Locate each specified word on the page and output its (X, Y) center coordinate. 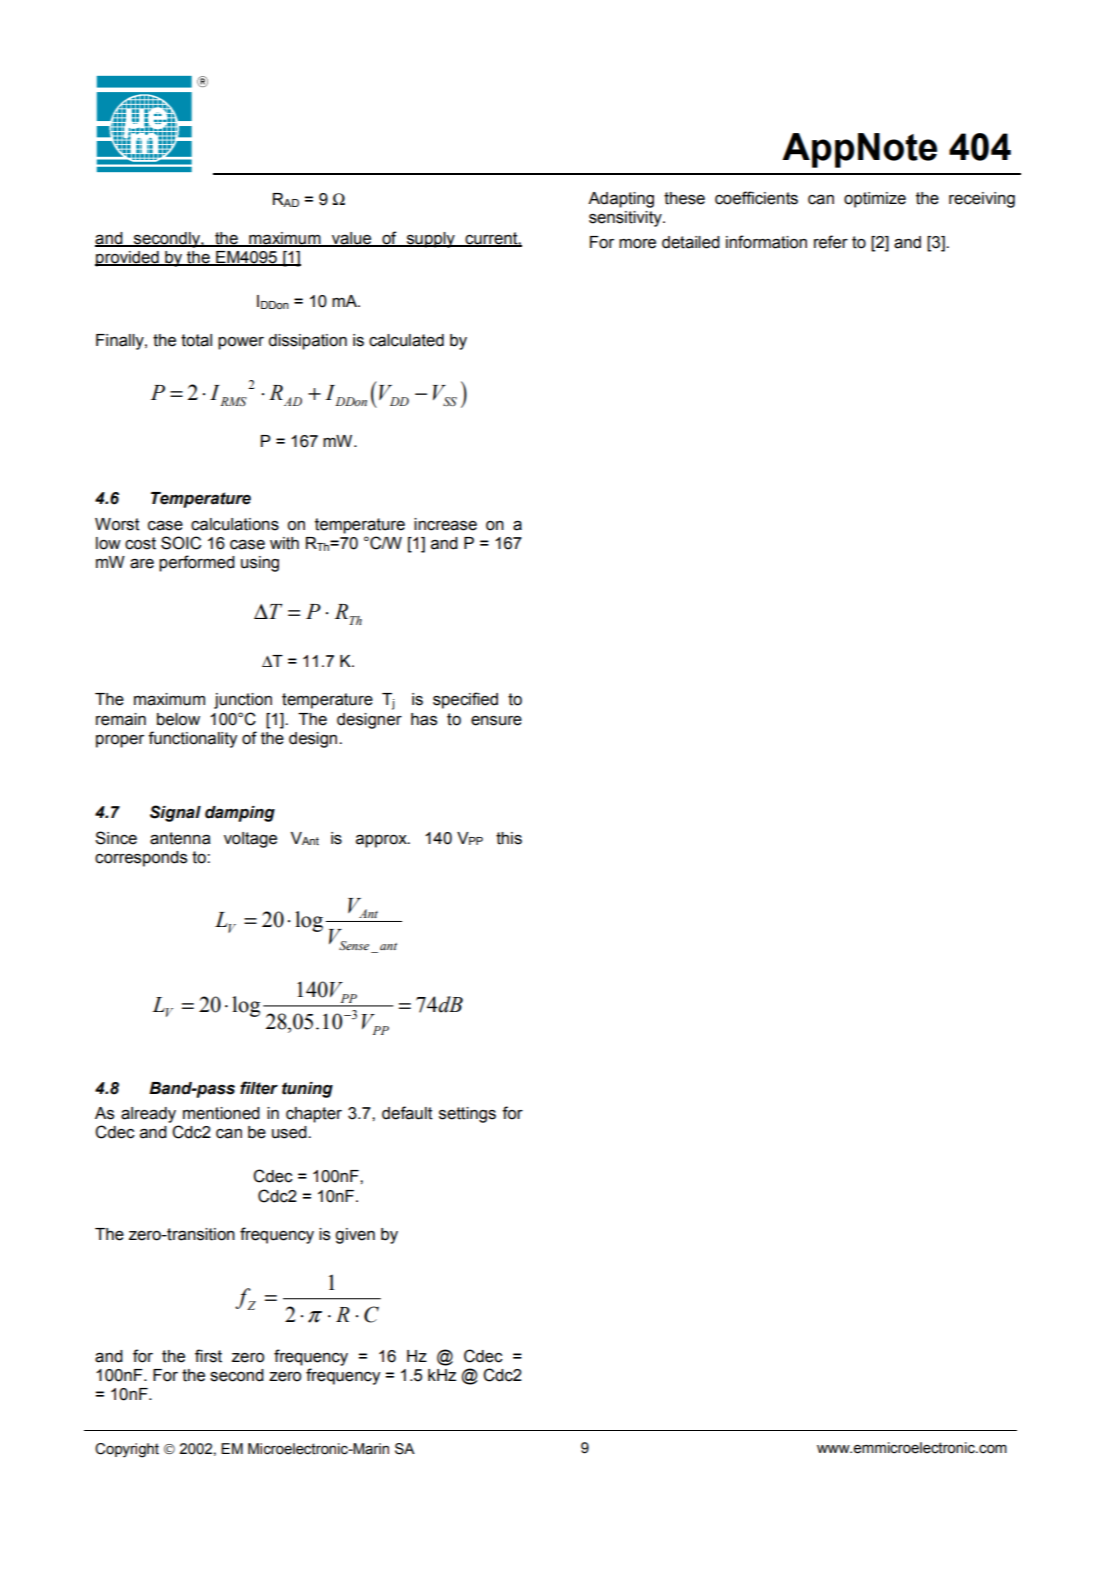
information (766, 242)
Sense (355, 947)
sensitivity (626, 219)
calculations (235, 524)
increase (445, 524)
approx (382, 841)
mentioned (221, 1113)
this (509, 838)
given (355, 1236)
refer (831, 242)
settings (467, 1115)
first (208, 1356)
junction (243, 701)
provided (128, 259)
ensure (496, 721)
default (407, 1113)
